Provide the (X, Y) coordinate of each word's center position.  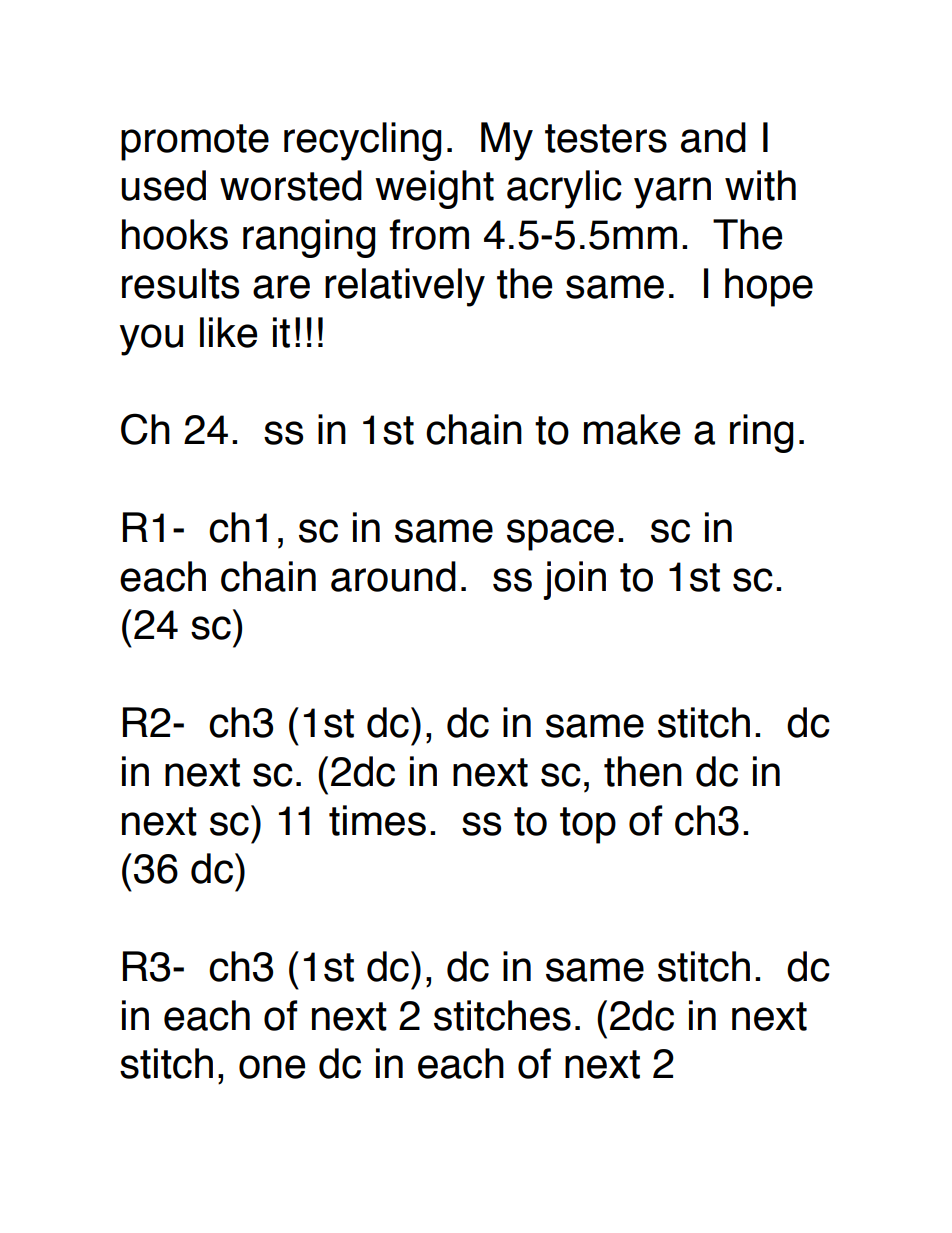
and (713, 137)
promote (195, 142)
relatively (405, 287)
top (588, 825)
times (377, 820)
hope (769, 287)
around (393, 576)
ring (762, 433)
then (643, 771)
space (560, 535)
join (574, 580)
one (272, 1067)
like (228, 332)
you (151, 340)
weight (434, 189)
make (632, 429)
